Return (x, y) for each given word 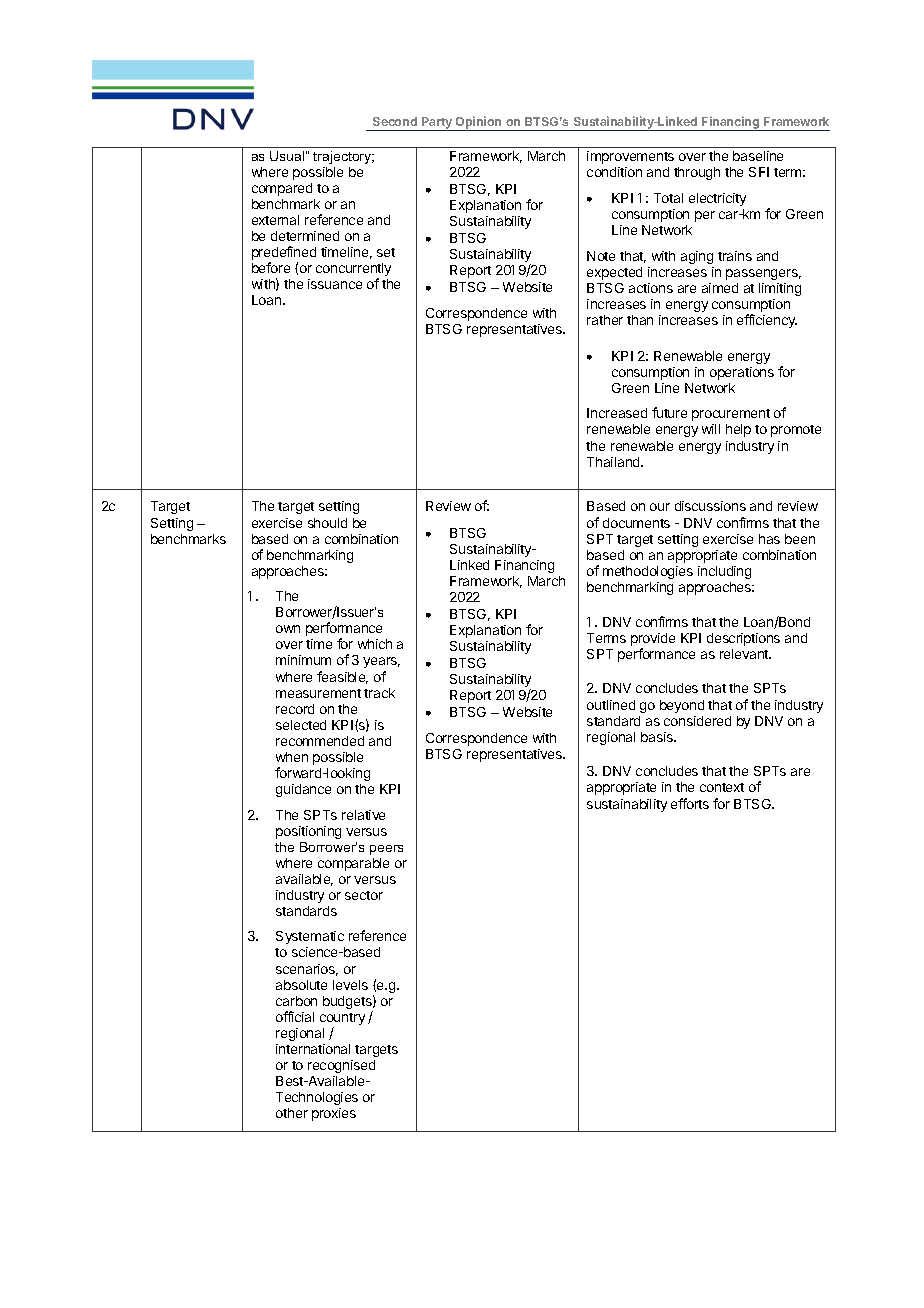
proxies (334, 1114)
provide (653, 639)
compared (282, 189)
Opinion (479, 123)
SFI (759, 172)
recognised (341, 1066)
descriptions (743, 639)
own (288, 629)
